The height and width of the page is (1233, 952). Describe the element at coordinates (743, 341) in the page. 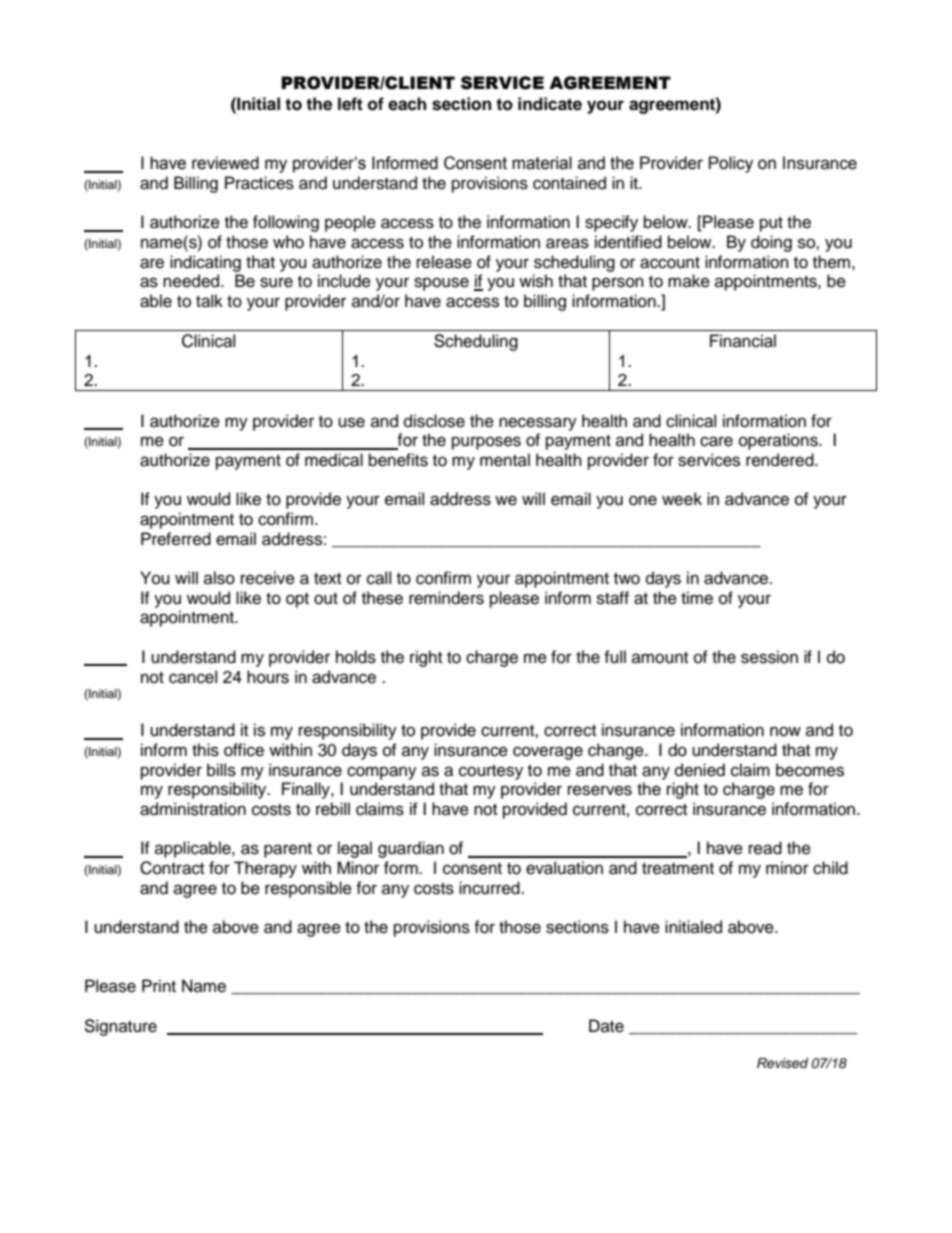

I see `Financial` at that location.
